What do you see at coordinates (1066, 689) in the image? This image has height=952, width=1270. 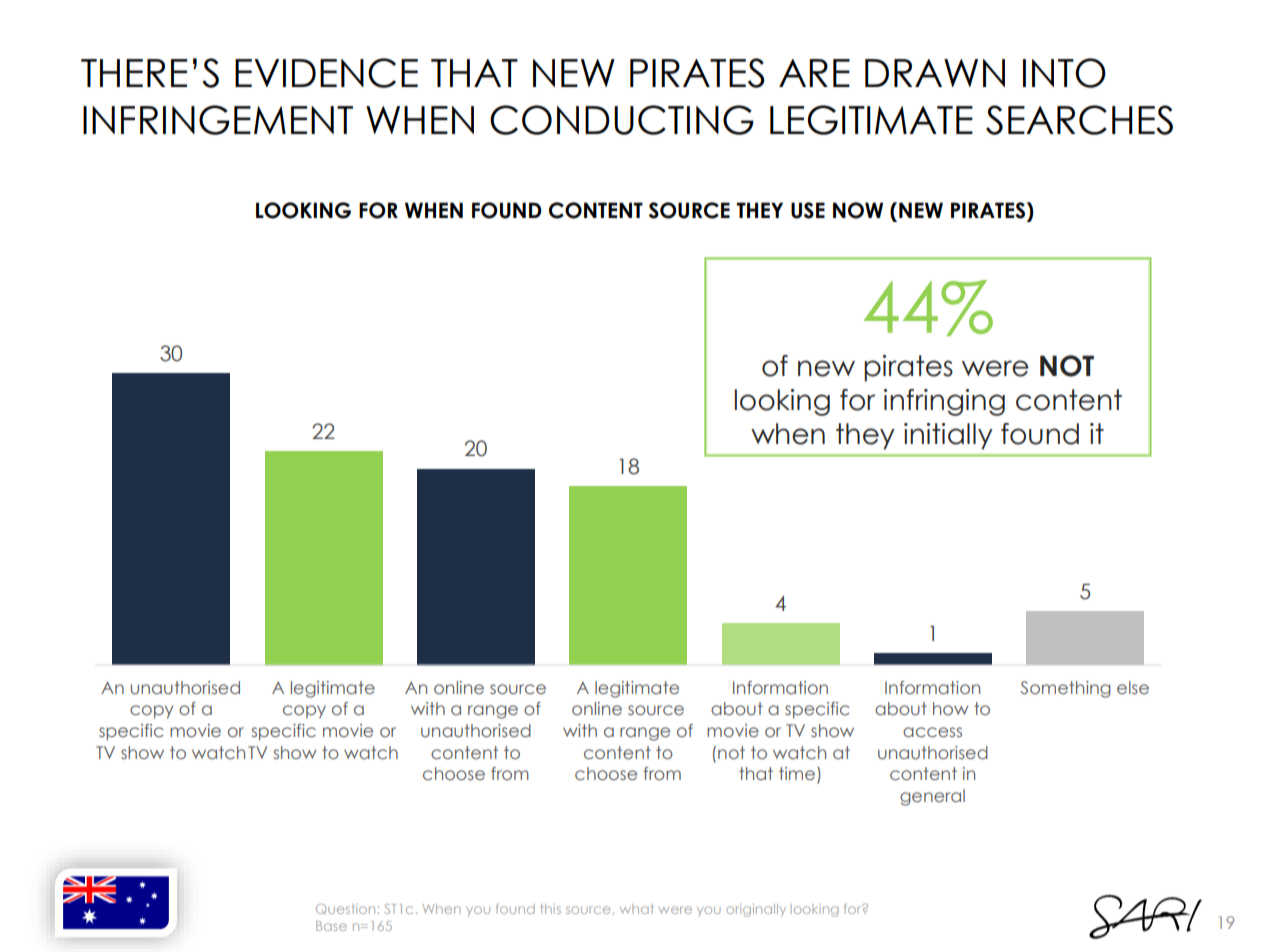 I see `Something` at bounding box center [1066, 689].
